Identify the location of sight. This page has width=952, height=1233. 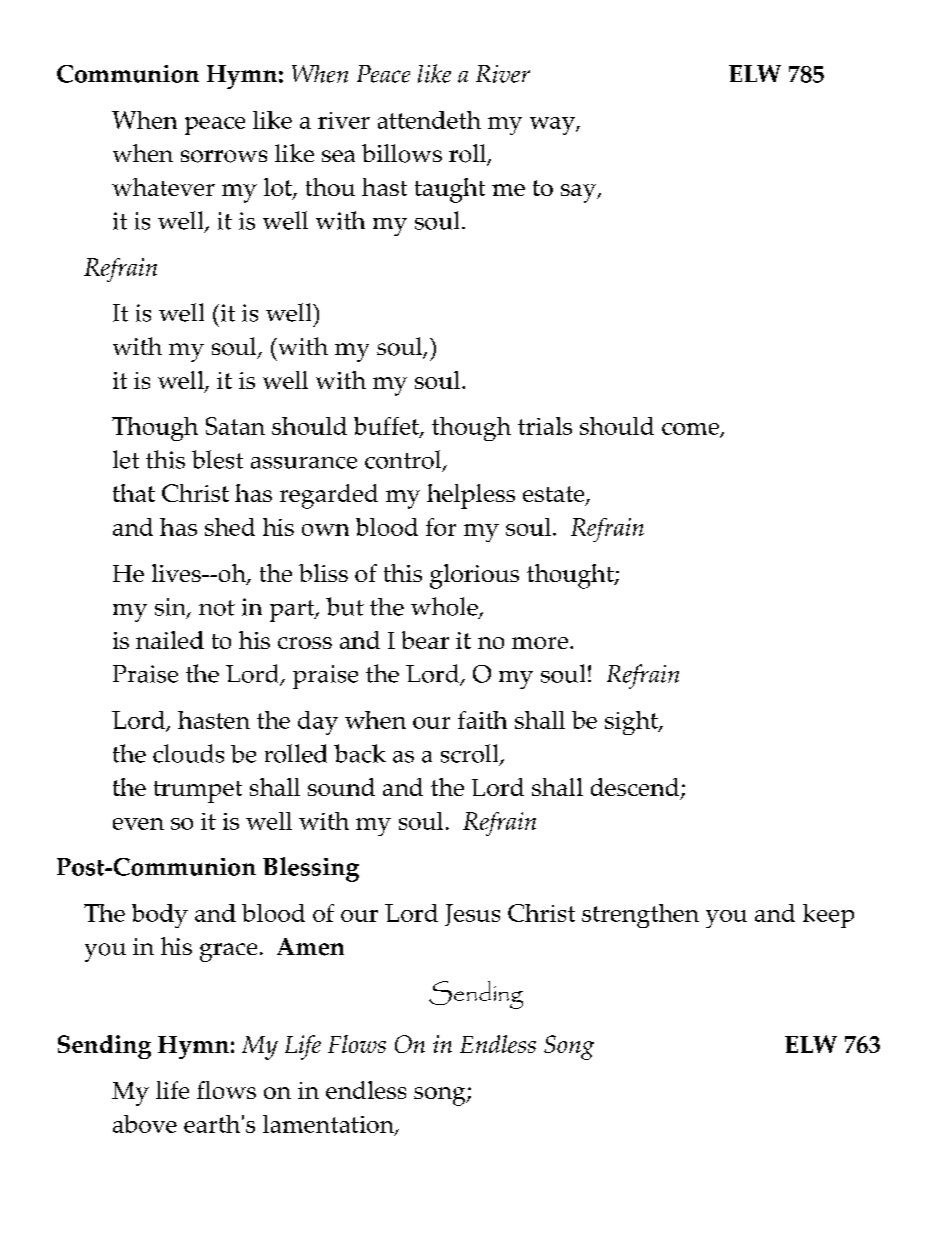
(632, 723).
